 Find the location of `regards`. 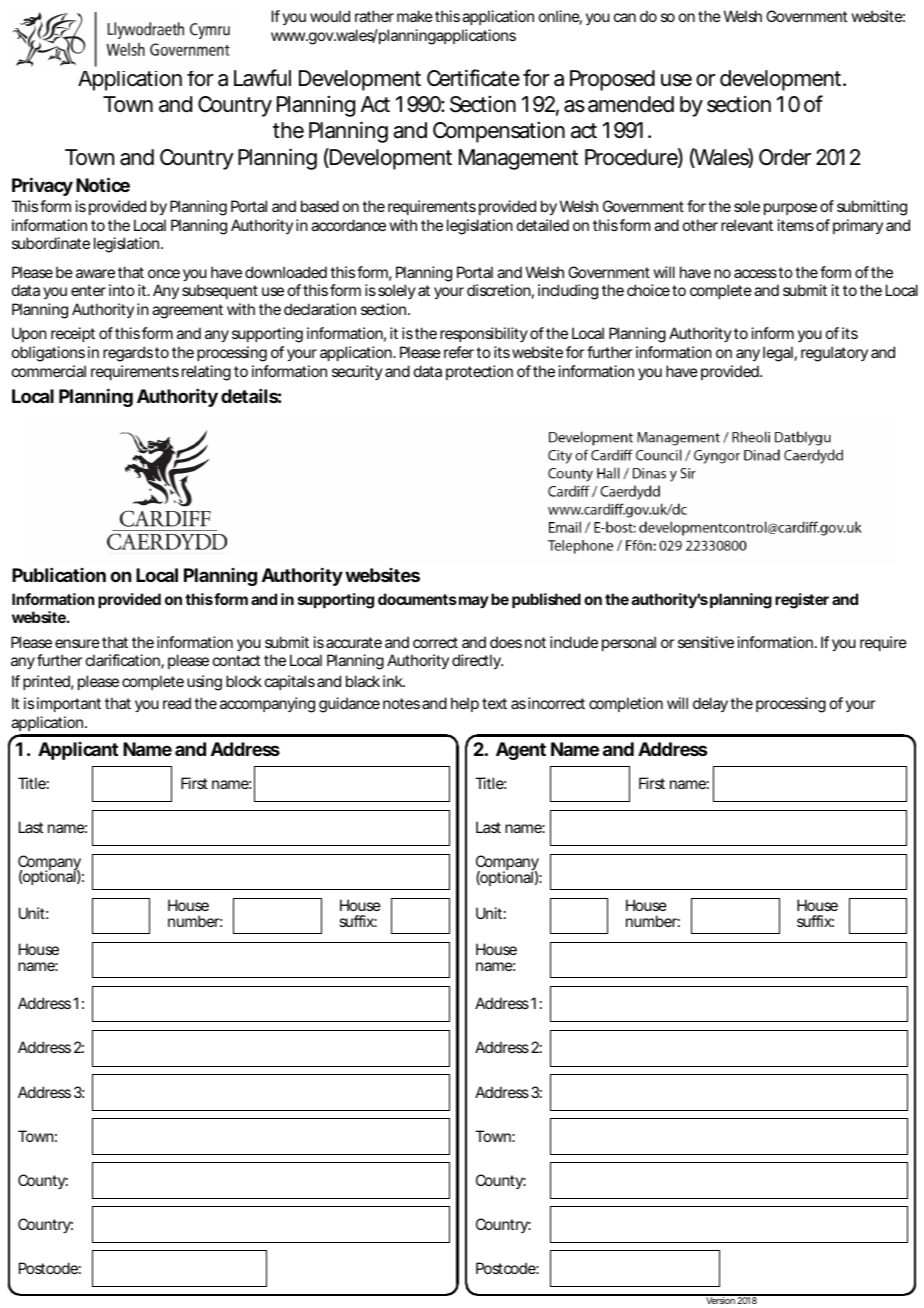

regards is located at coordinates (128, 354).
